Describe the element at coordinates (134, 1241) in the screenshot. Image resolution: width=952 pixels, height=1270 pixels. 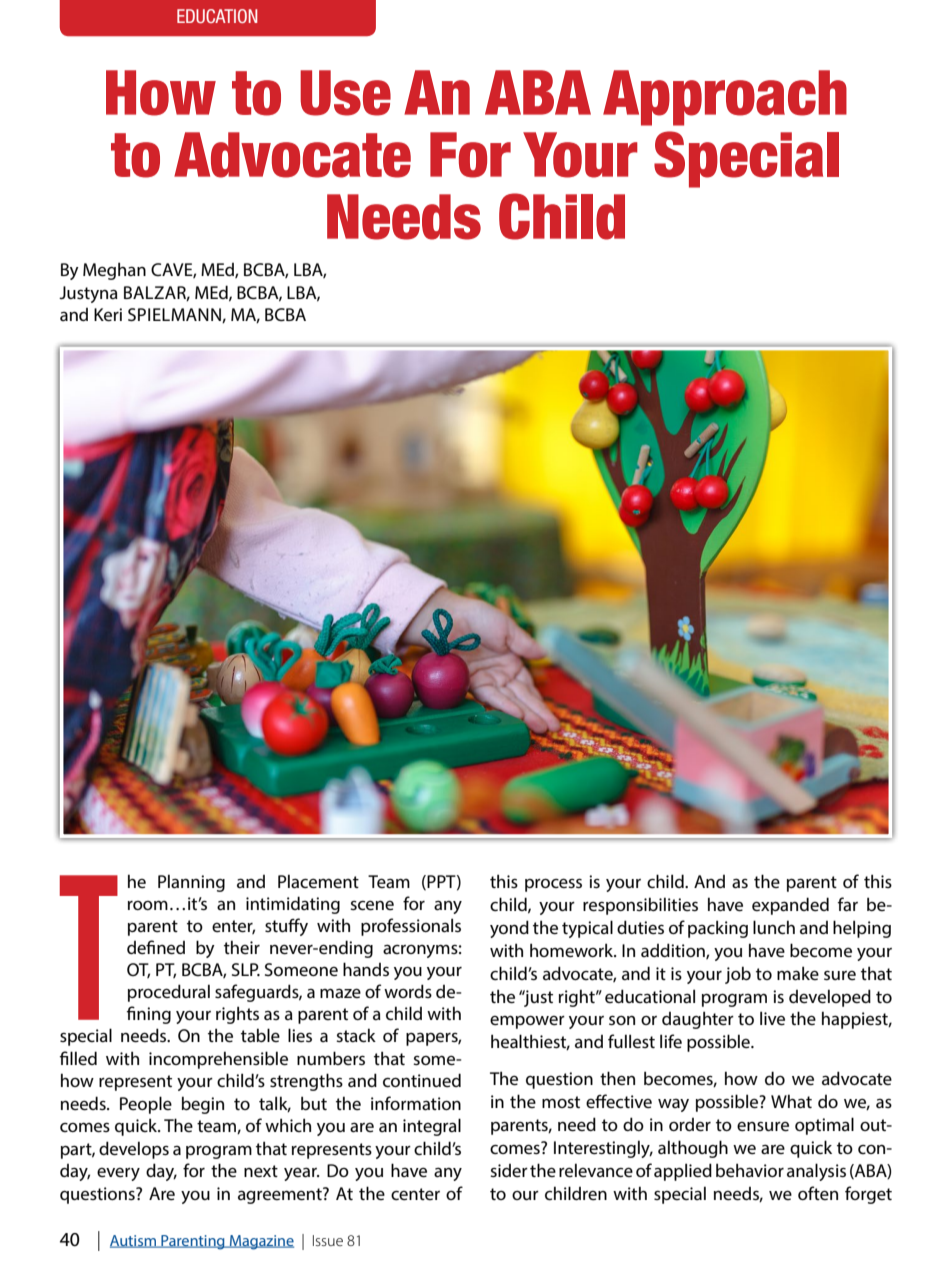
I see `Autism` at that location.
